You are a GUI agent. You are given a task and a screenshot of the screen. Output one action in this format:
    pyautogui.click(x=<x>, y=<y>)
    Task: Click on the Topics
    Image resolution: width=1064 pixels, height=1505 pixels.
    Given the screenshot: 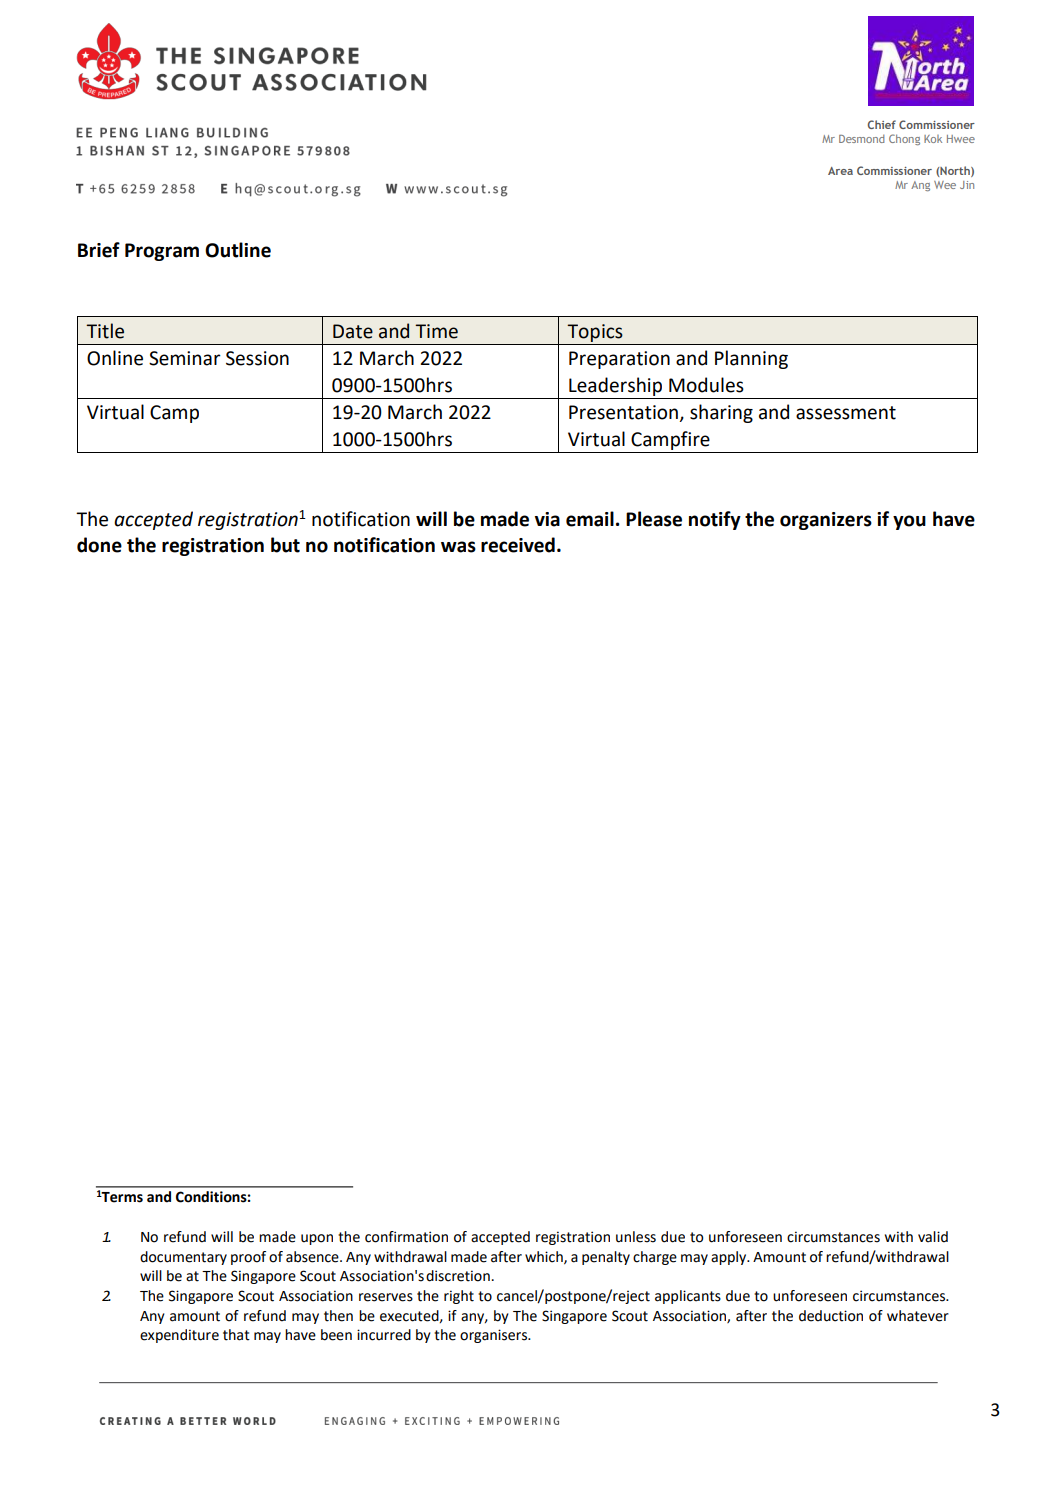 What is the action you would take?
    pyautogui.click(x=595, y=333)
